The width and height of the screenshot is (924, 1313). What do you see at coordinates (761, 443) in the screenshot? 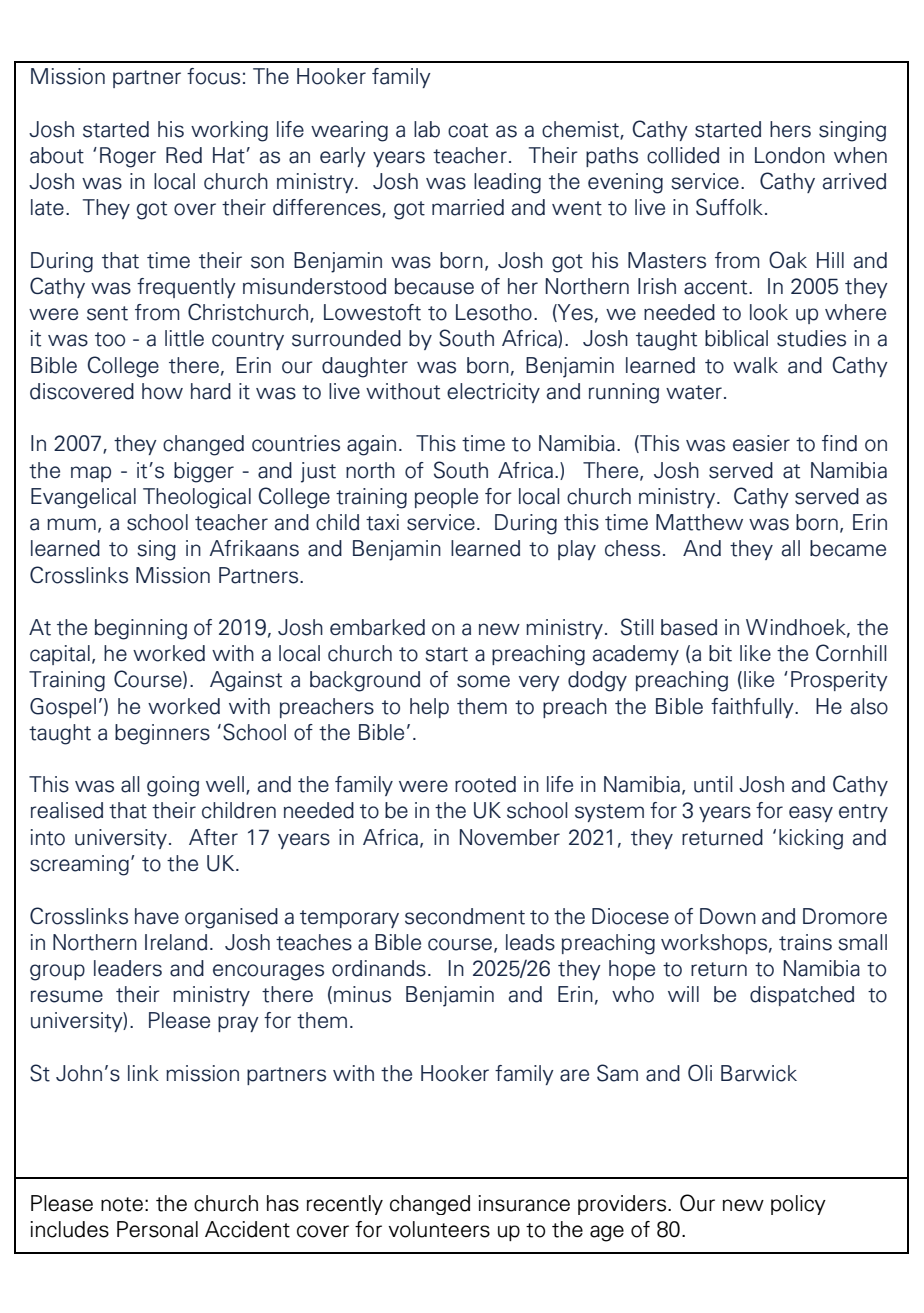
I see `easier` at bounding box center [761, 443].
